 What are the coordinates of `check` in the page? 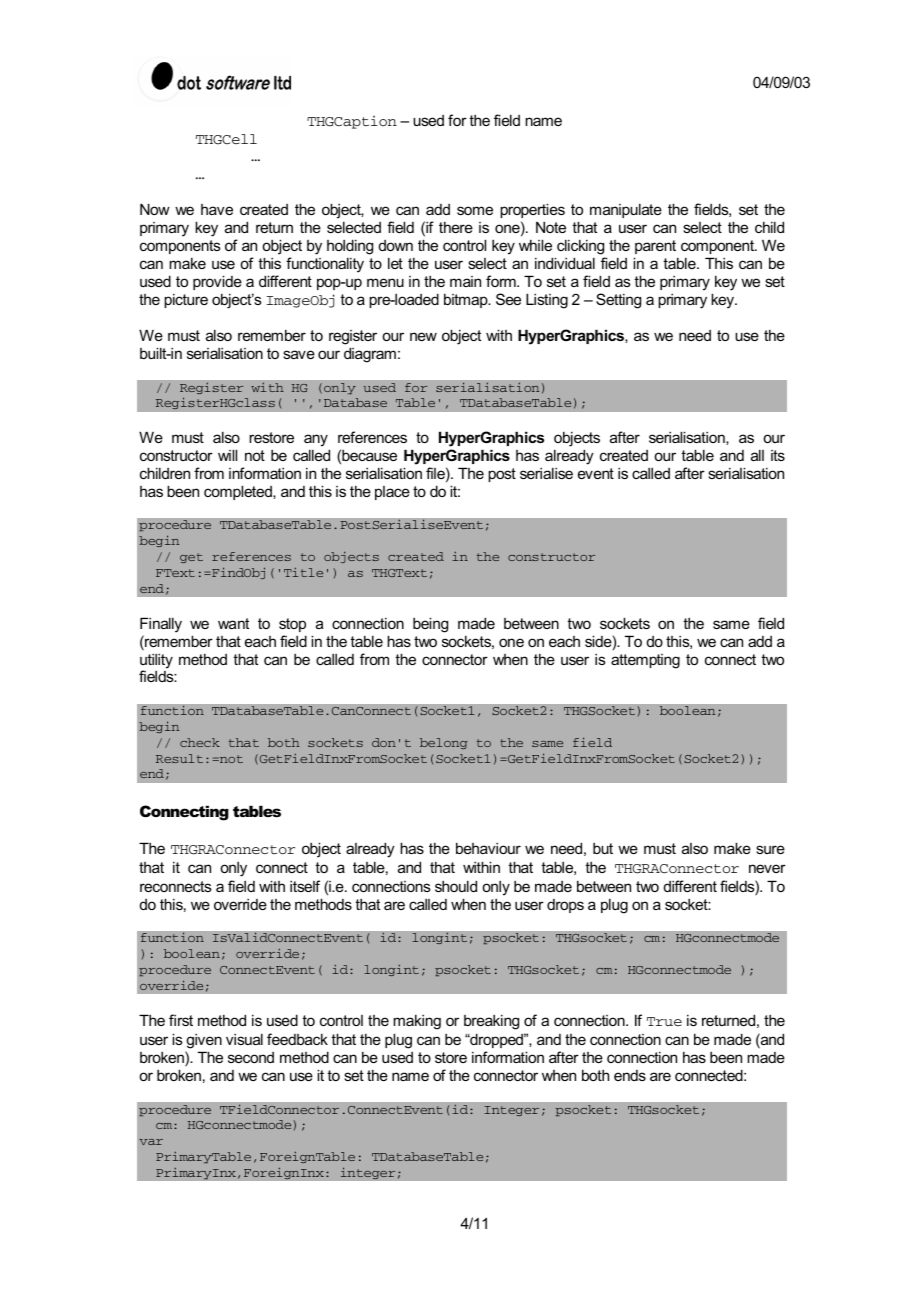 It's located at (200, 742).
